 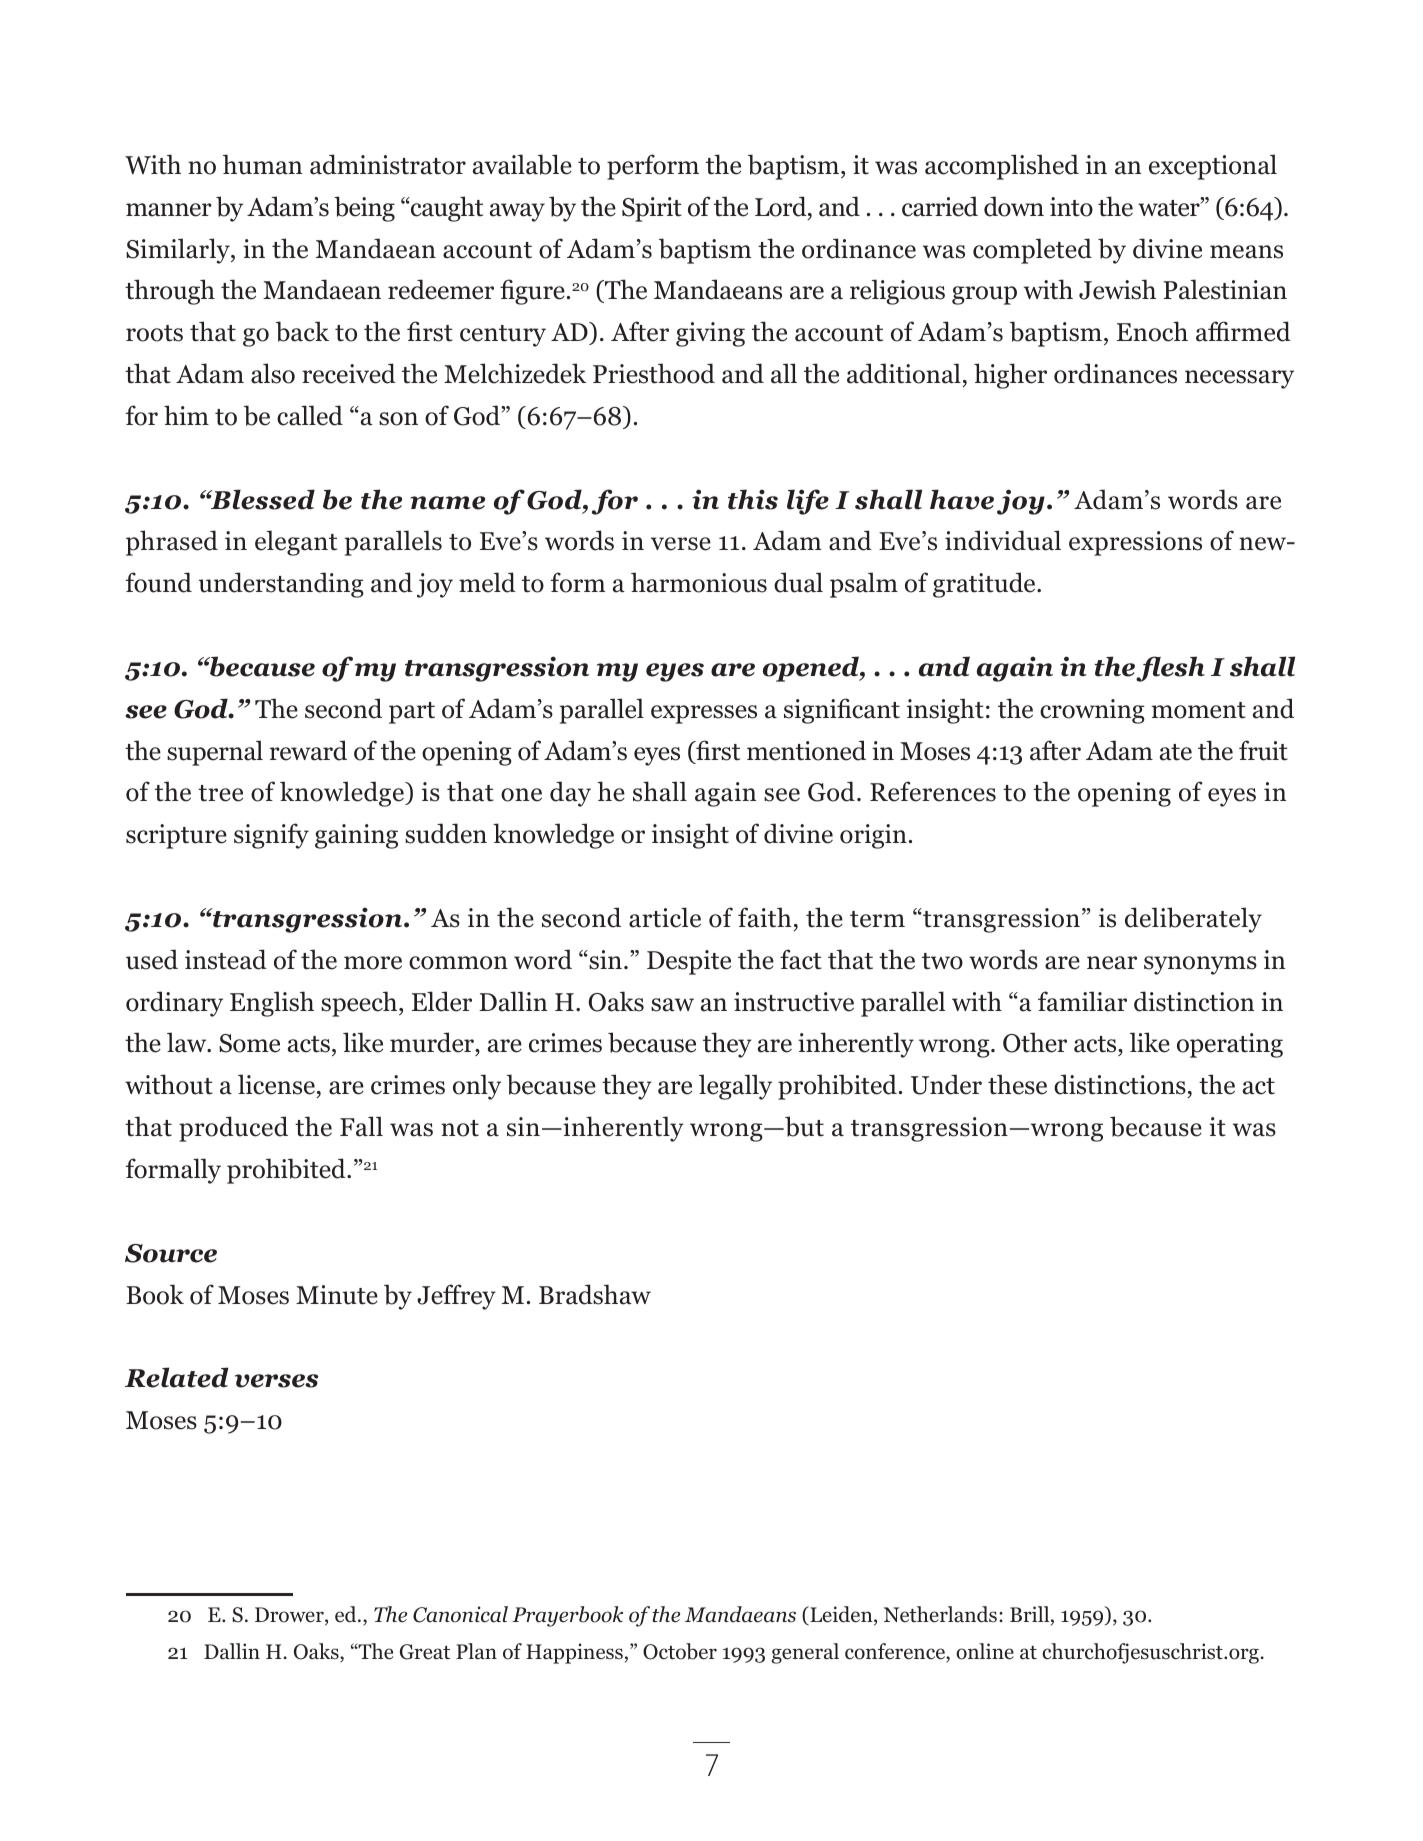 I want to click on Spirit, so click(x=652, y=209).
